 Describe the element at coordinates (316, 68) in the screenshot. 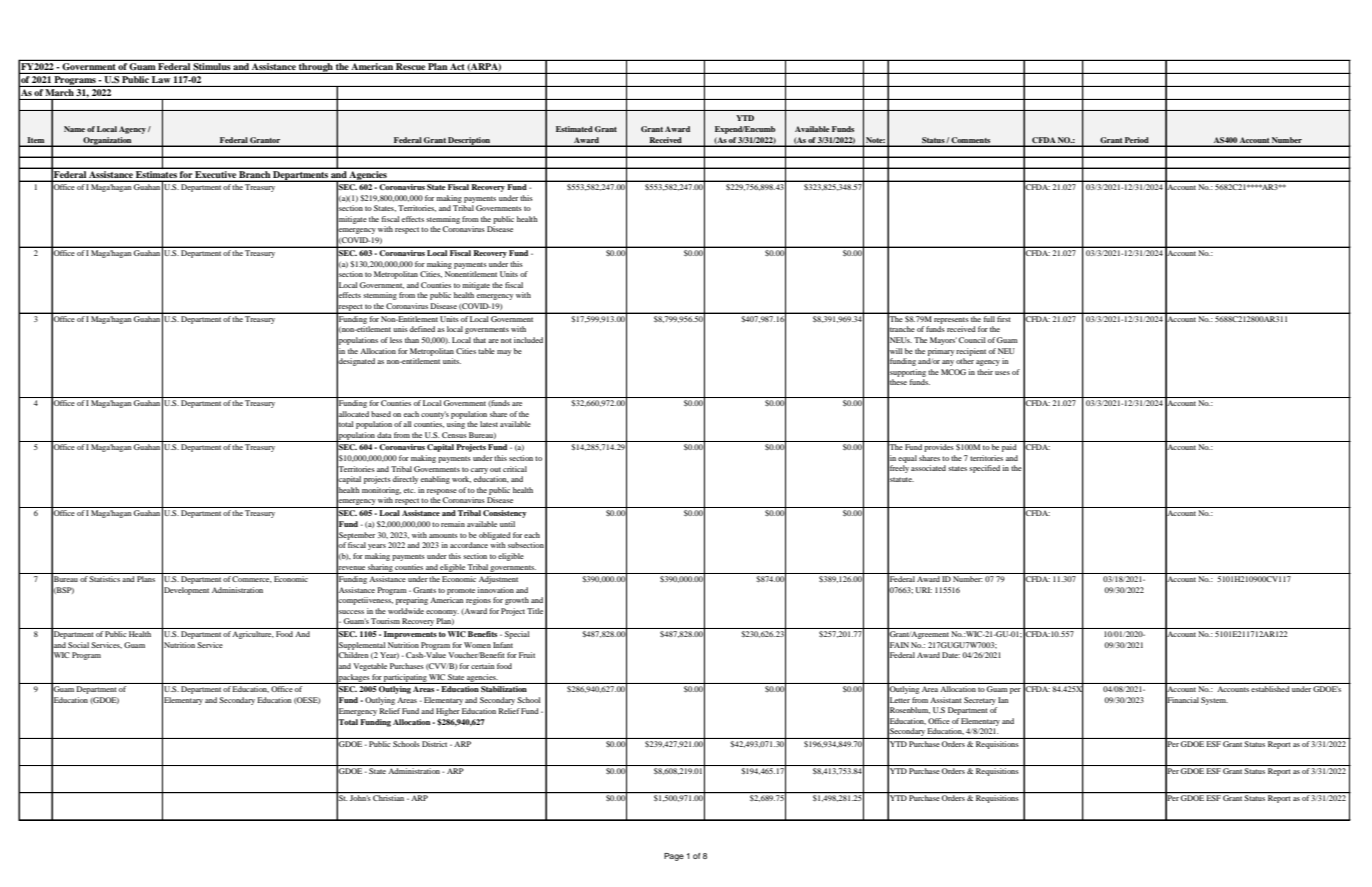

I see `through` at that location.
